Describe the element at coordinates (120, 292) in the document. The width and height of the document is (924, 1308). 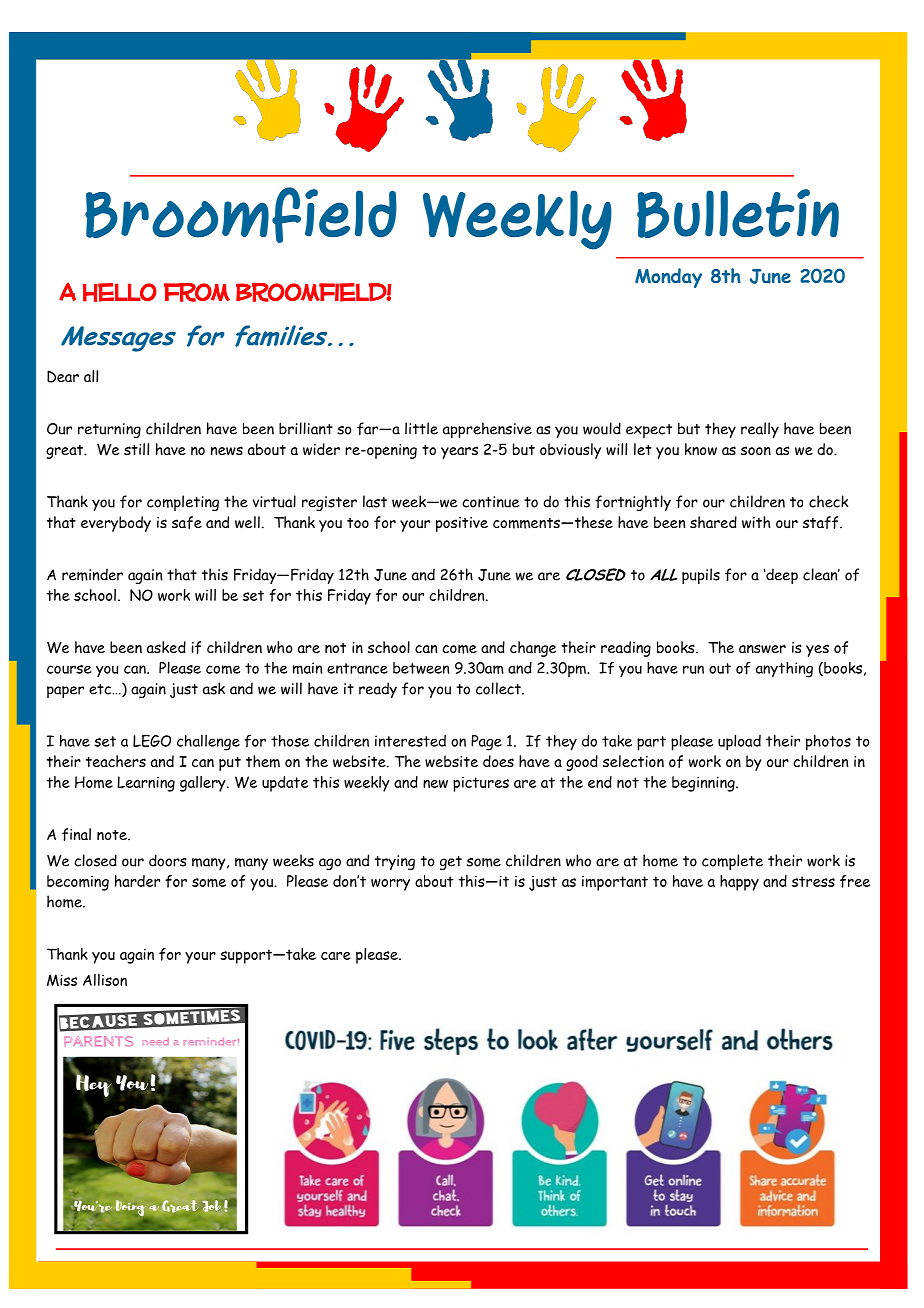
I see `hello` at that location.
